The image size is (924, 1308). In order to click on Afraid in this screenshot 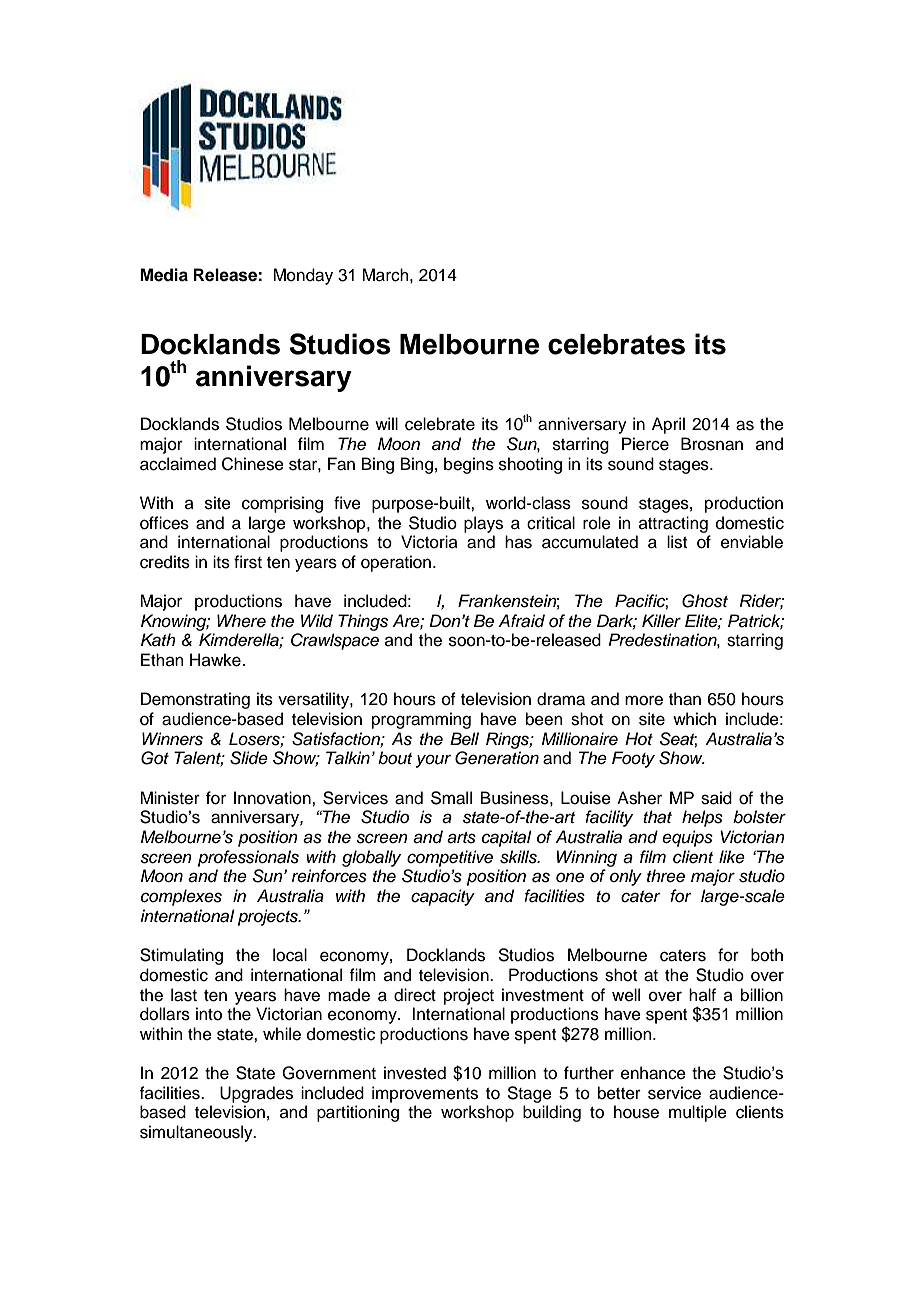, I will do `click(521, 621)`.
